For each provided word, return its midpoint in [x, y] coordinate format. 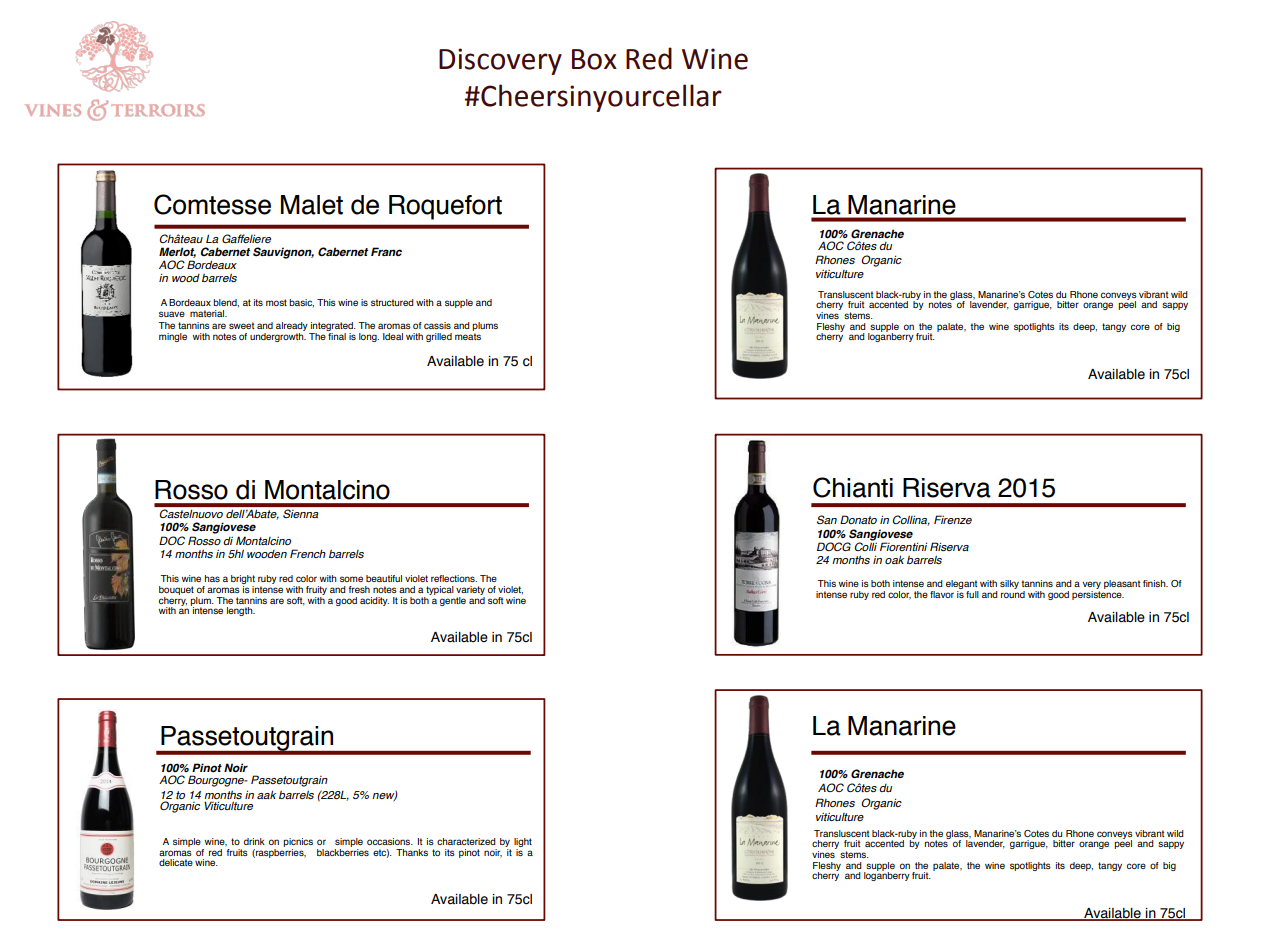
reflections [454, 578]
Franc [386, 251]
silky [1009, 584]
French [308, 553]
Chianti [853, 487]
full [972, 594]
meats [468, 336]
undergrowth [278, 336]
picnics [298, 844]
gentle [453, 601]
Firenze [953, 519]
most [276, 302]
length [241, 611]
